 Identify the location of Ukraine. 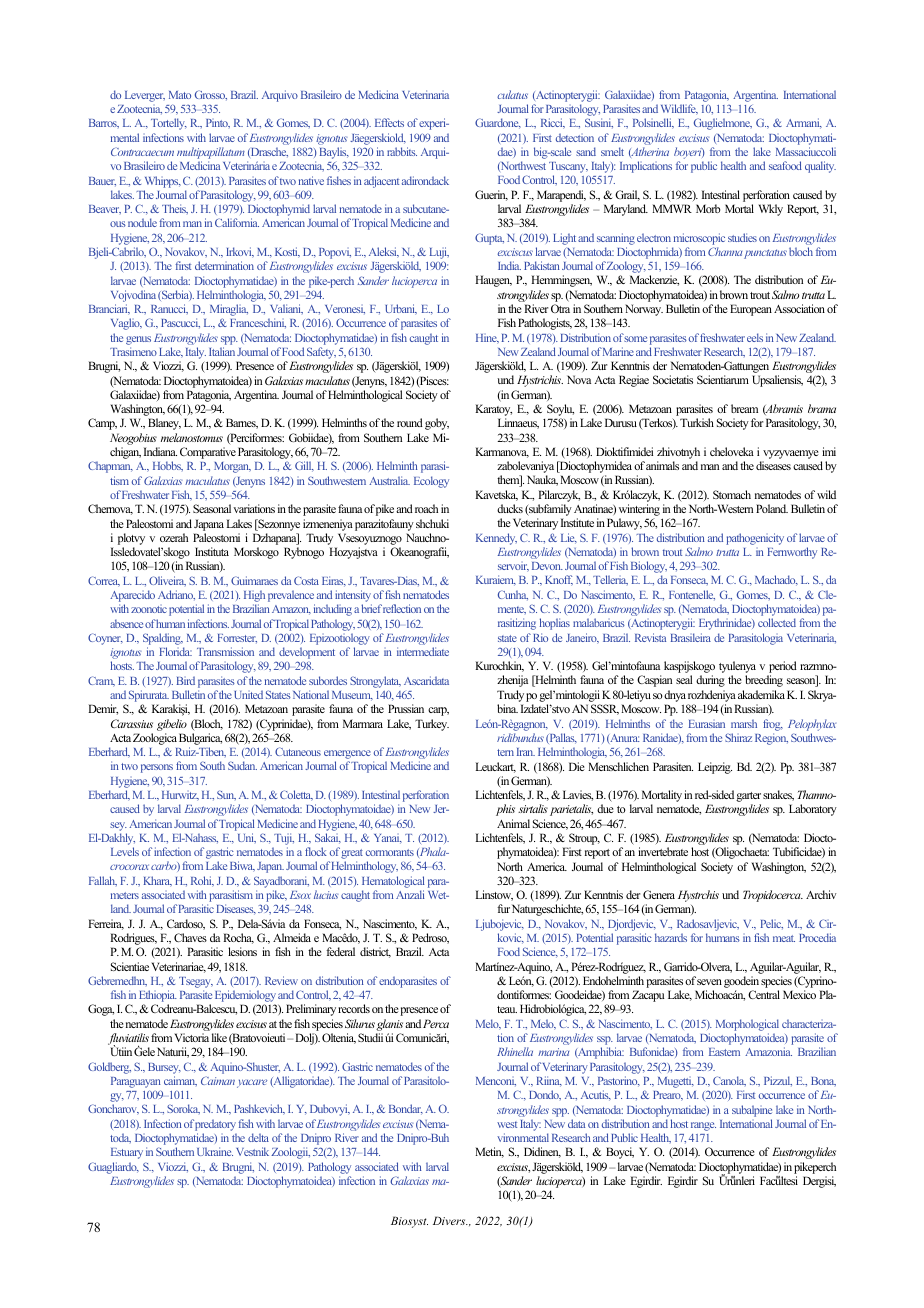
(215, 1151).
